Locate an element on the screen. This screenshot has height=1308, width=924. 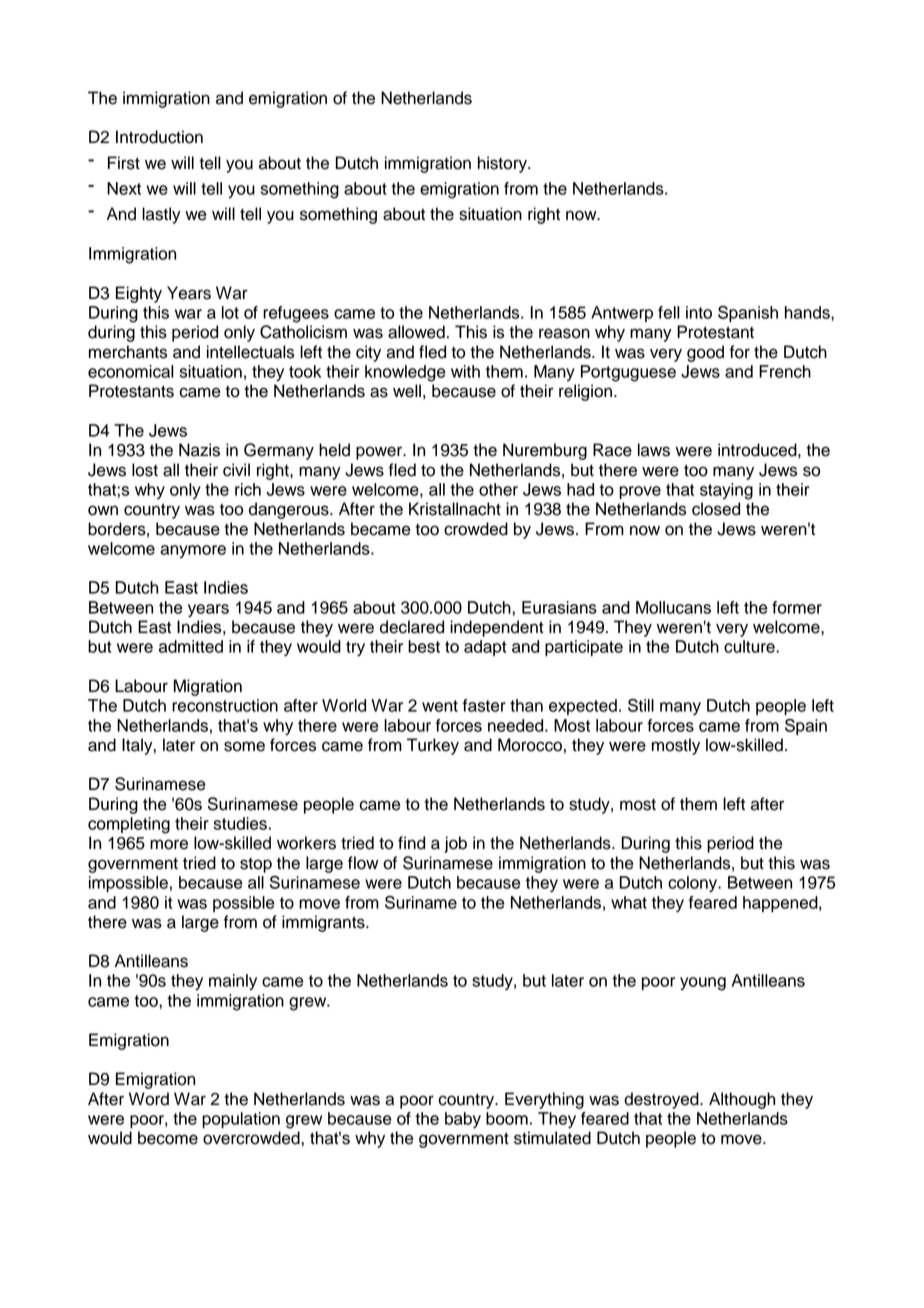
own is located at coordinates (103, 510).
